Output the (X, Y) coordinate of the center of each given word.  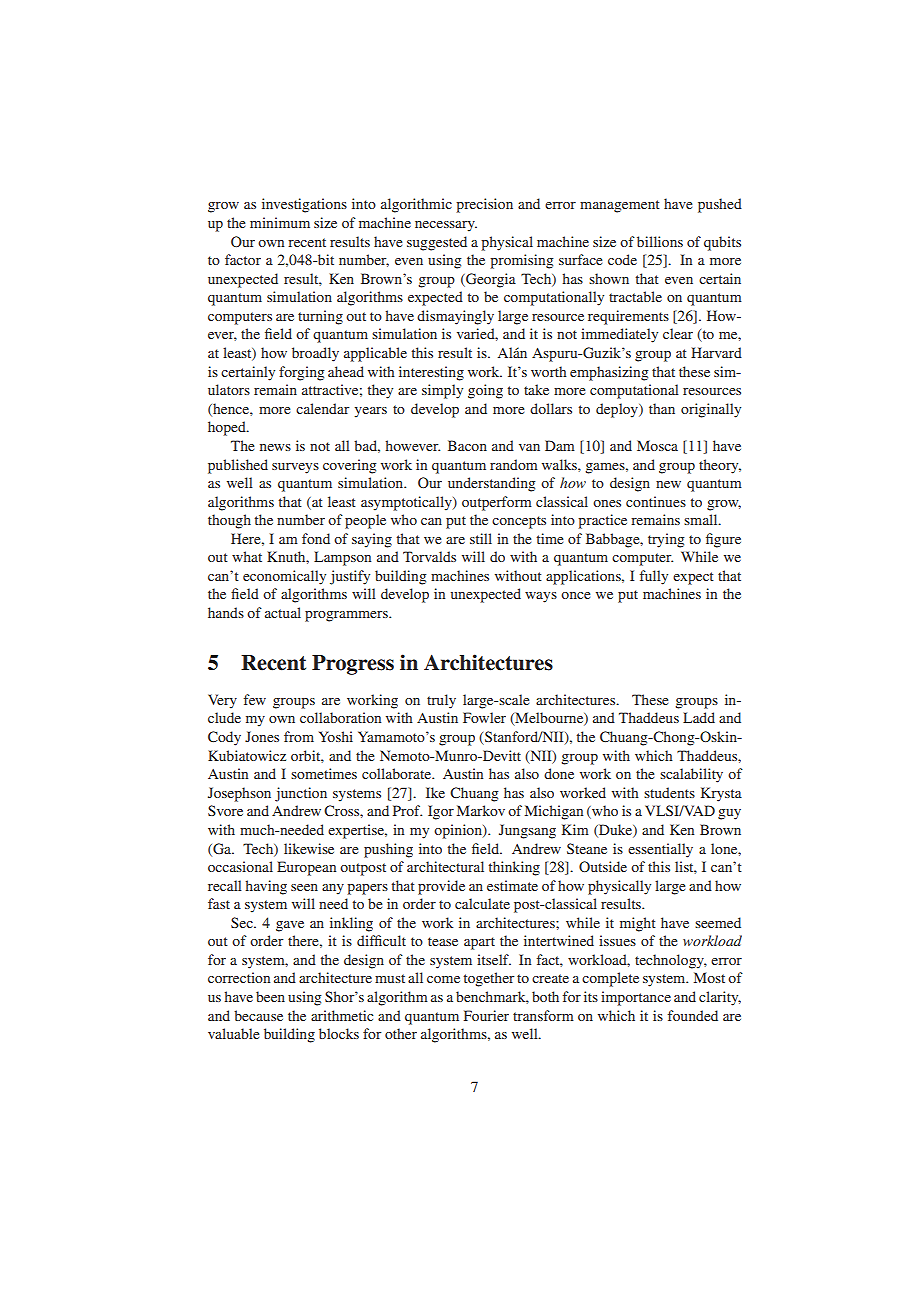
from (299, 736)
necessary (446, 226)
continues (656, 501)
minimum (280, 222)
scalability (691, 775)
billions (660, 241)
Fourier (486, 1015)
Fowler (484, 717)
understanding (491, 484)
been (270, 996)
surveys (295, 468)
